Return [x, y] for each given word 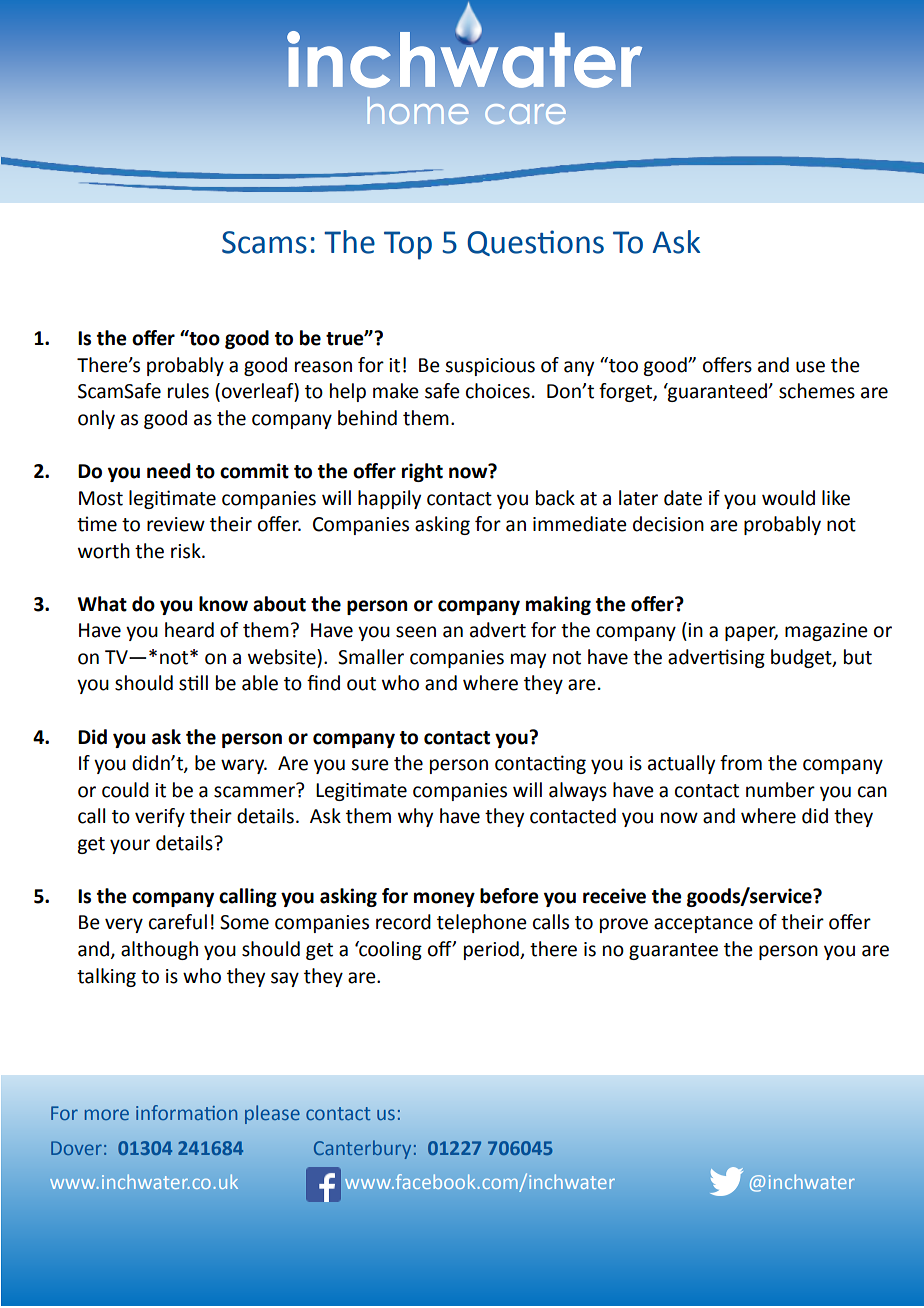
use [810, 367]
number [780, 790]
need [168, 471]
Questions [535, 243]
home [418, 110]
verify [160, 817]
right [422, 472]
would [788, 498]
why [415, 817]
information [186, 1112]
